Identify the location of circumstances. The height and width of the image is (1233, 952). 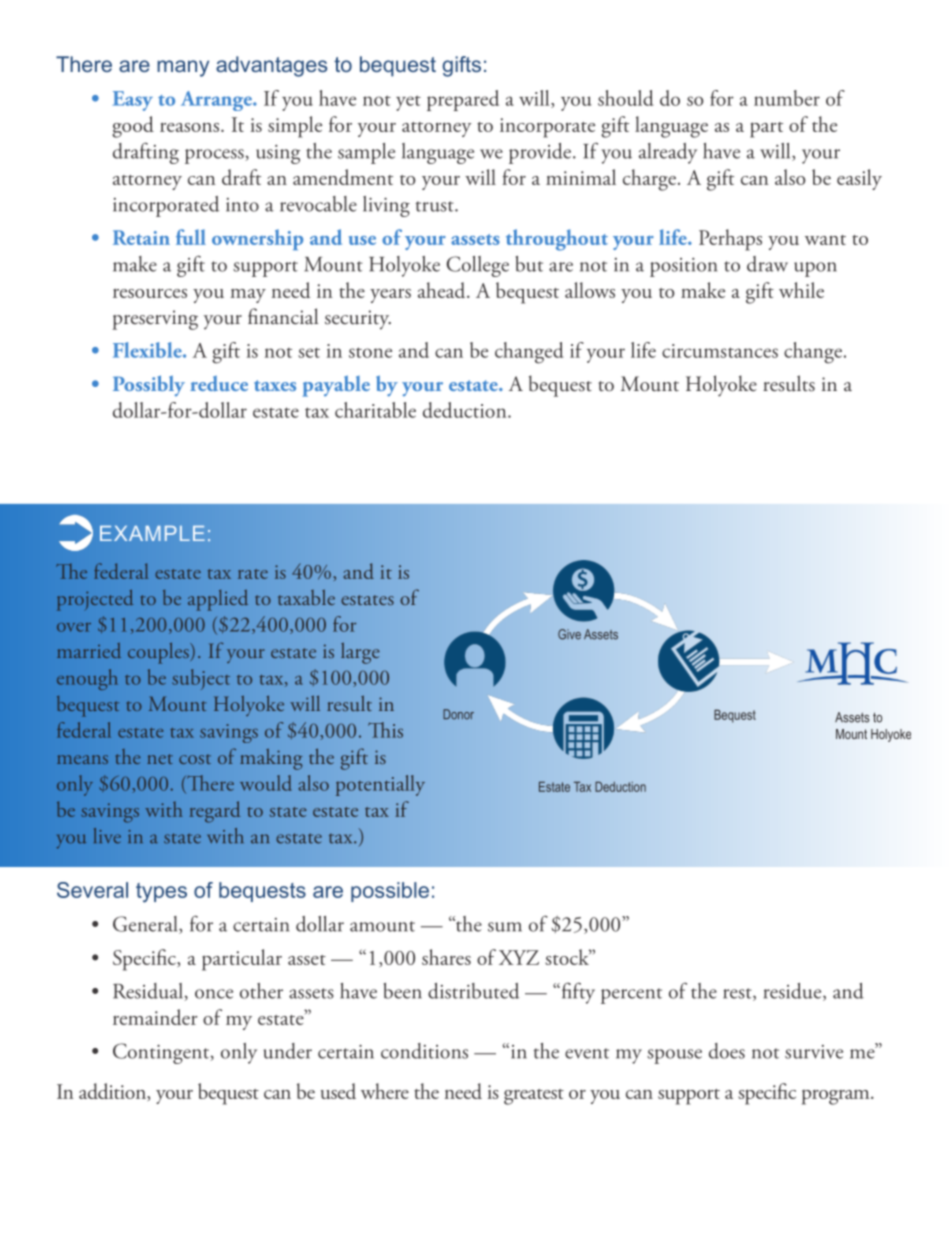
(720, 351).
